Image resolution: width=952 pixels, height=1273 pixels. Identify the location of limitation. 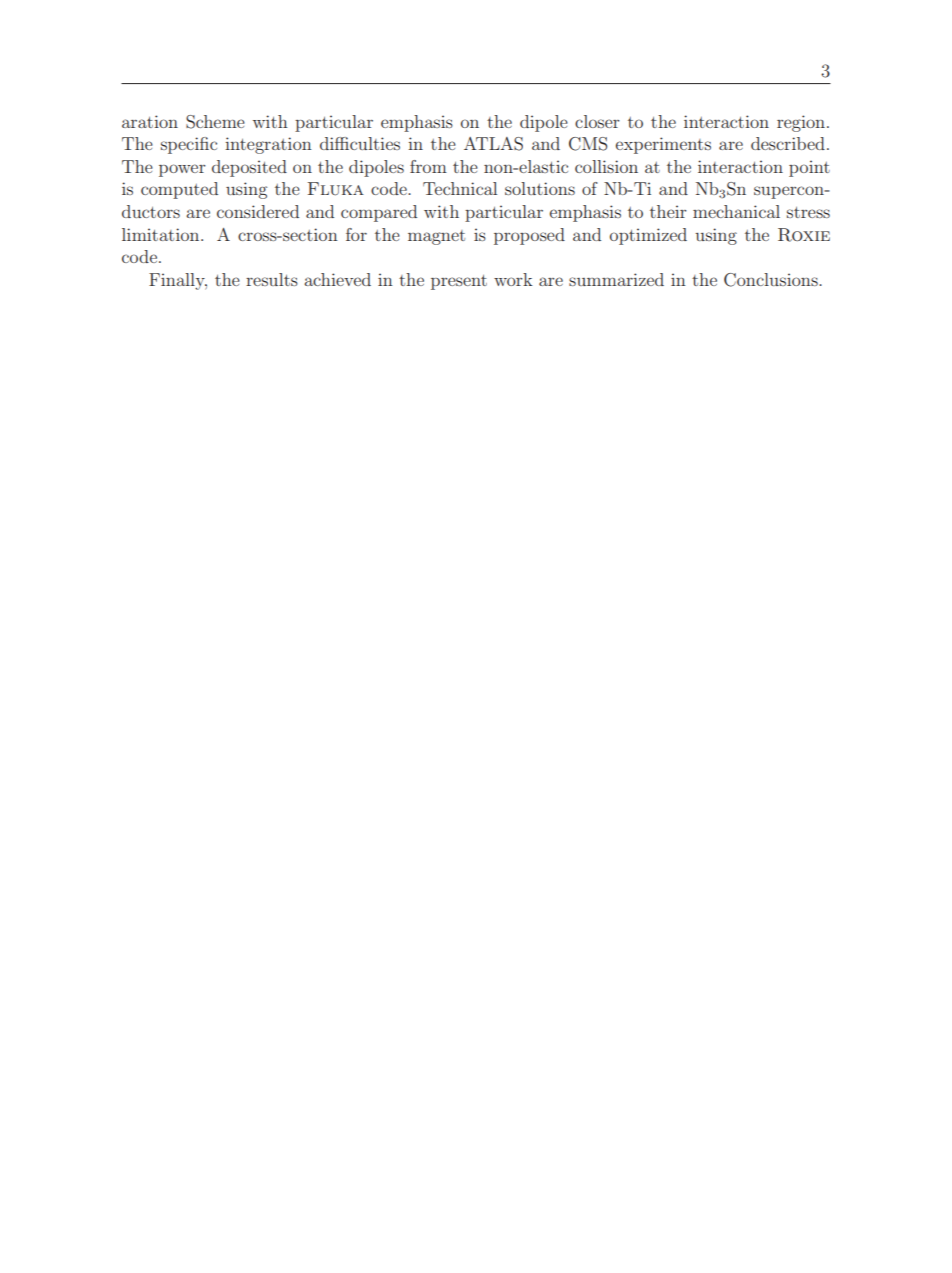
(162, 234).
